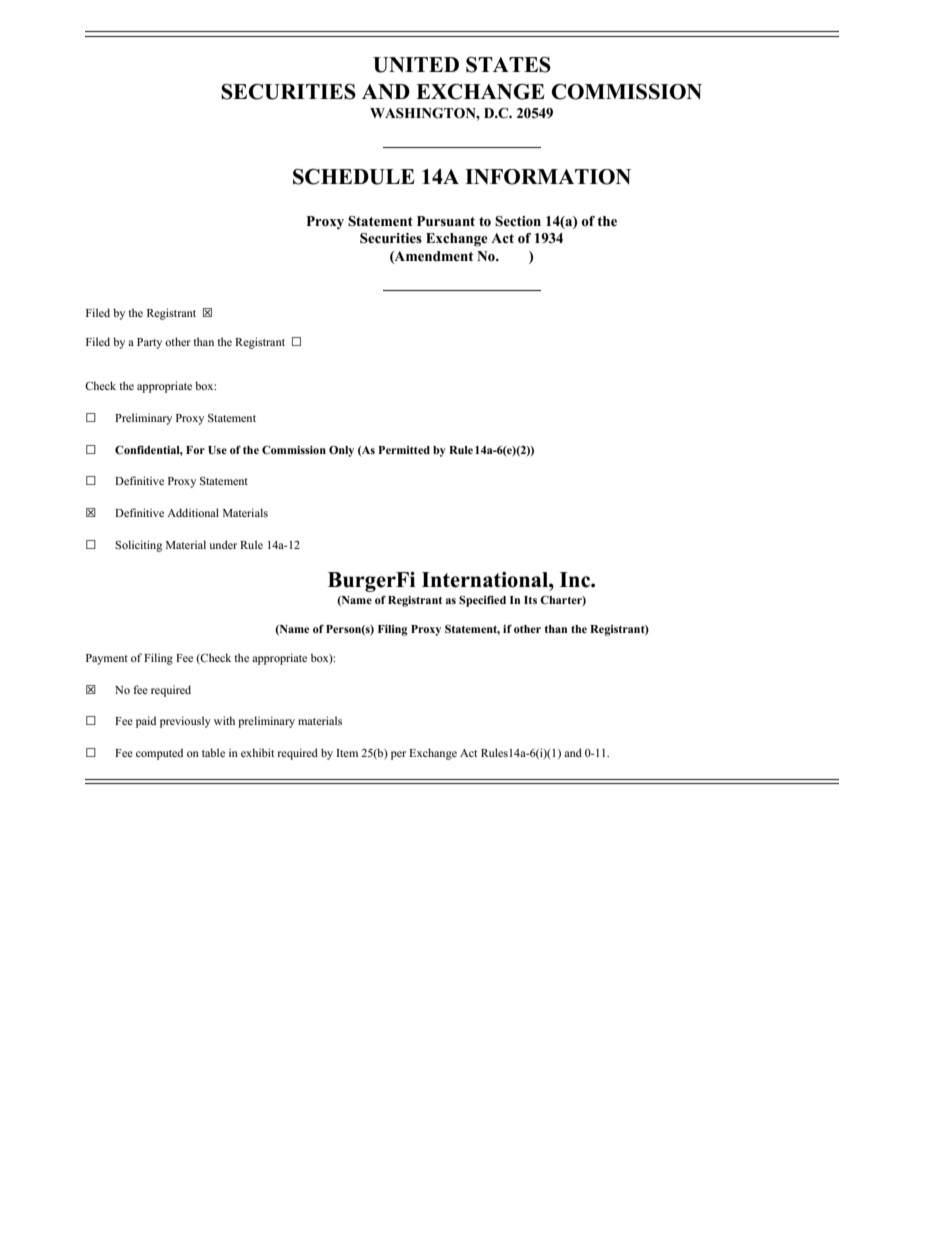 The width and height of the page is (952, 1233). Describe the element at coordinates (354, 177) in the page. I see `SCHEDULE` at that location.
